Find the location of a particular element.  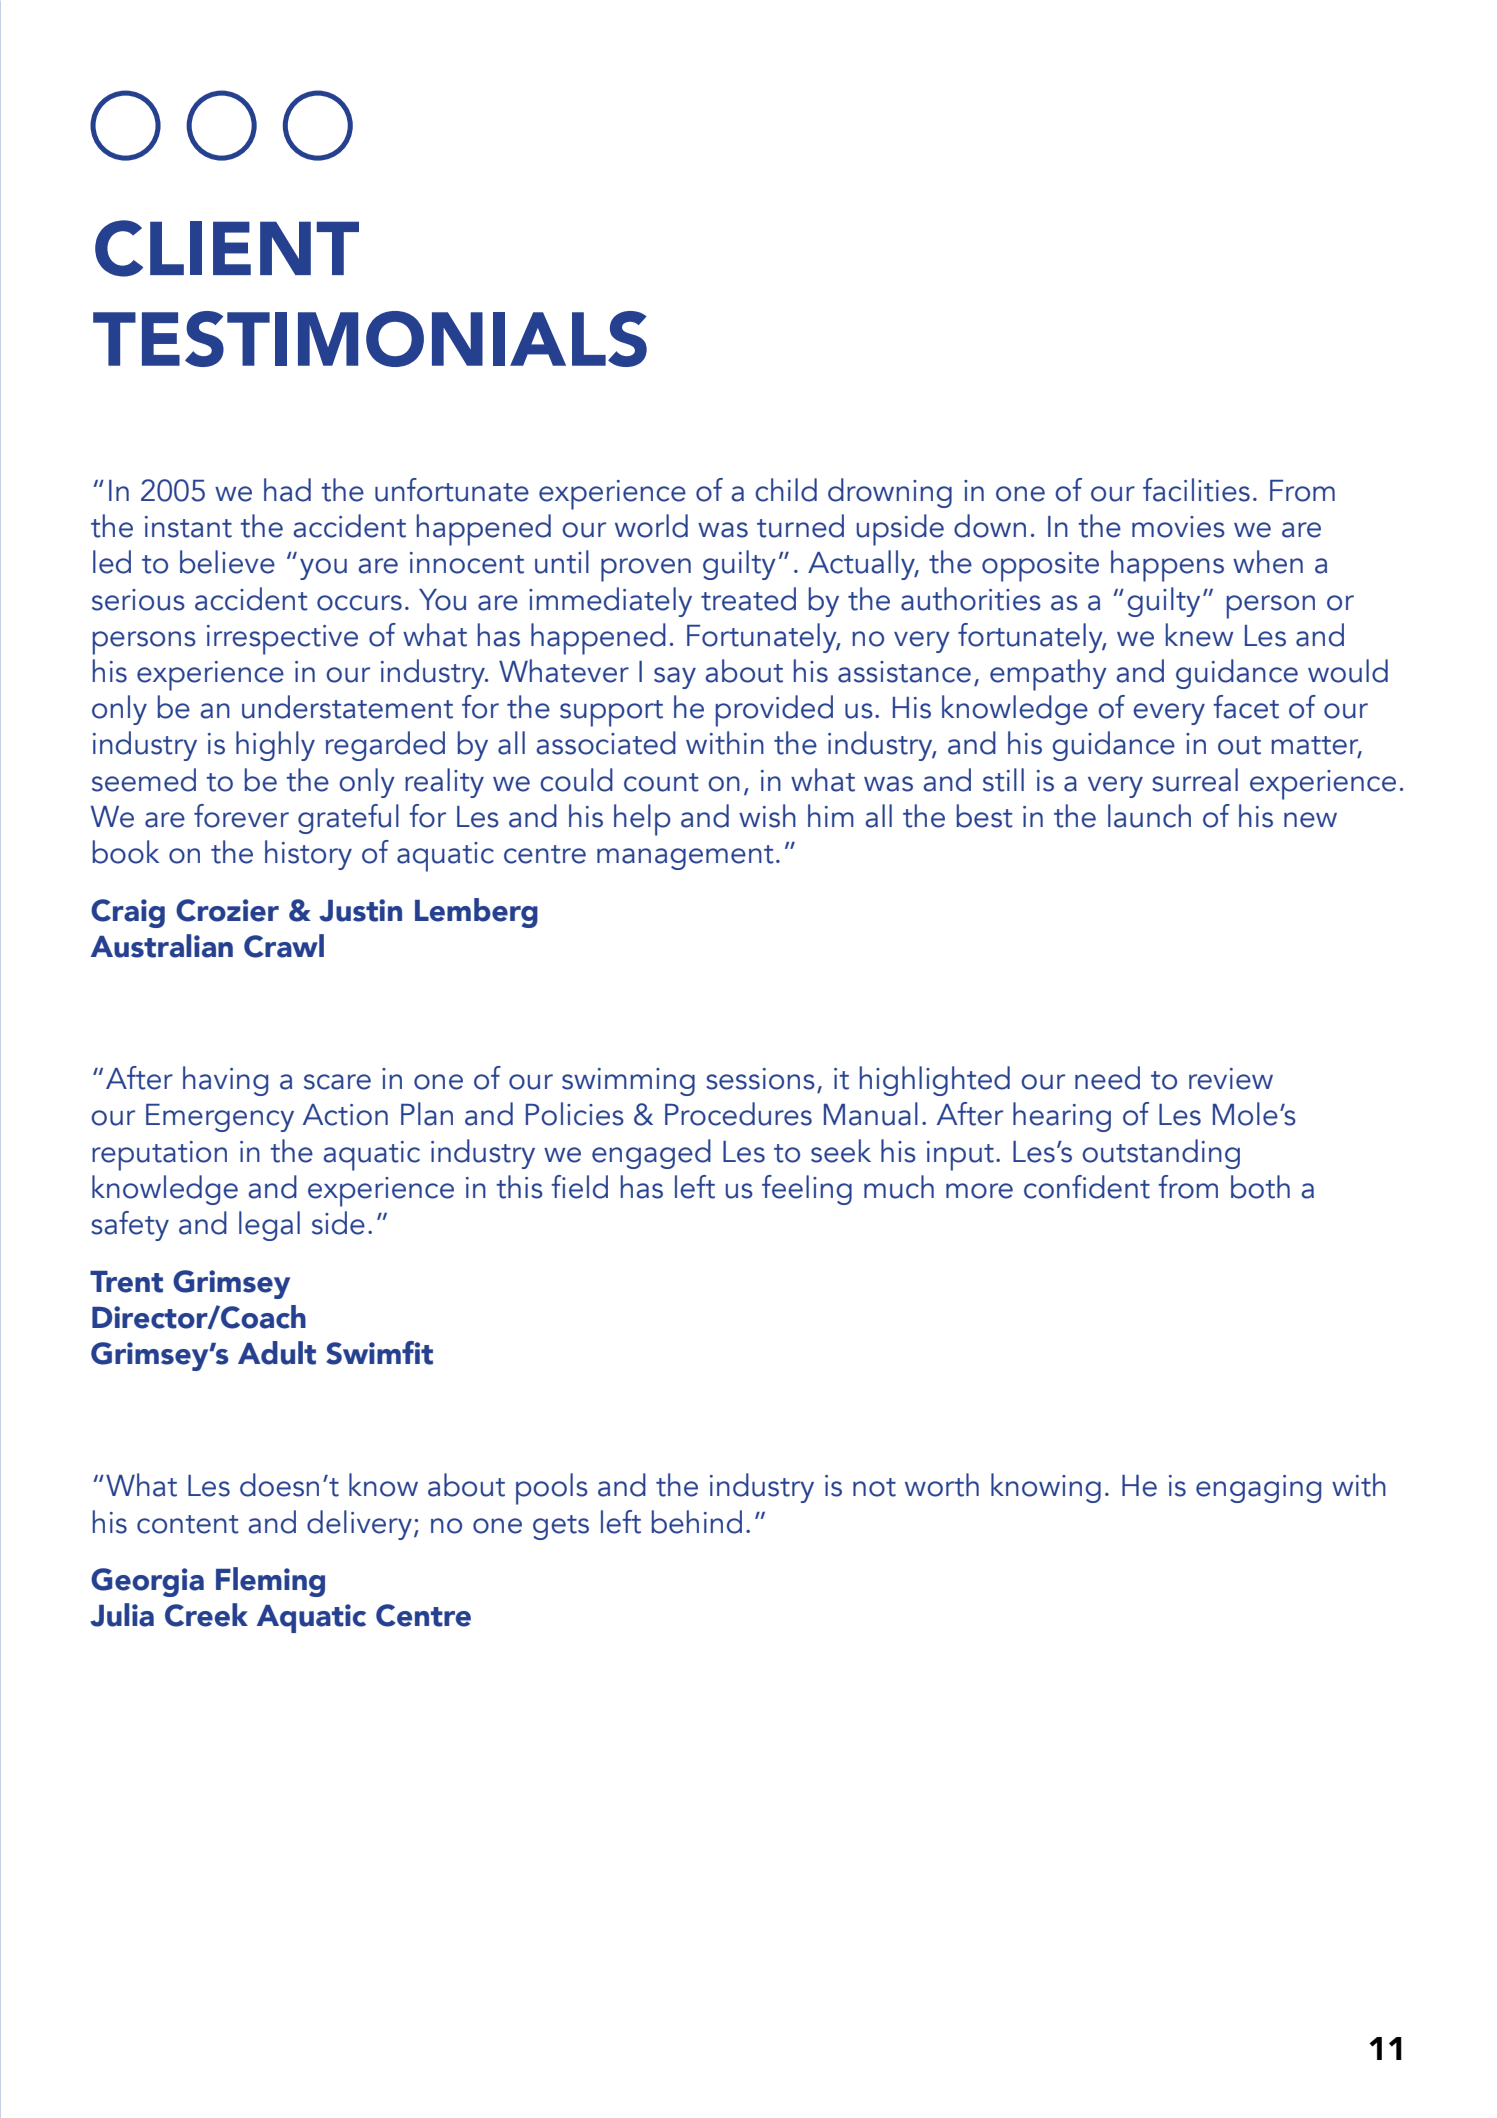

CLIENT is located at coordinates (227, 248).
